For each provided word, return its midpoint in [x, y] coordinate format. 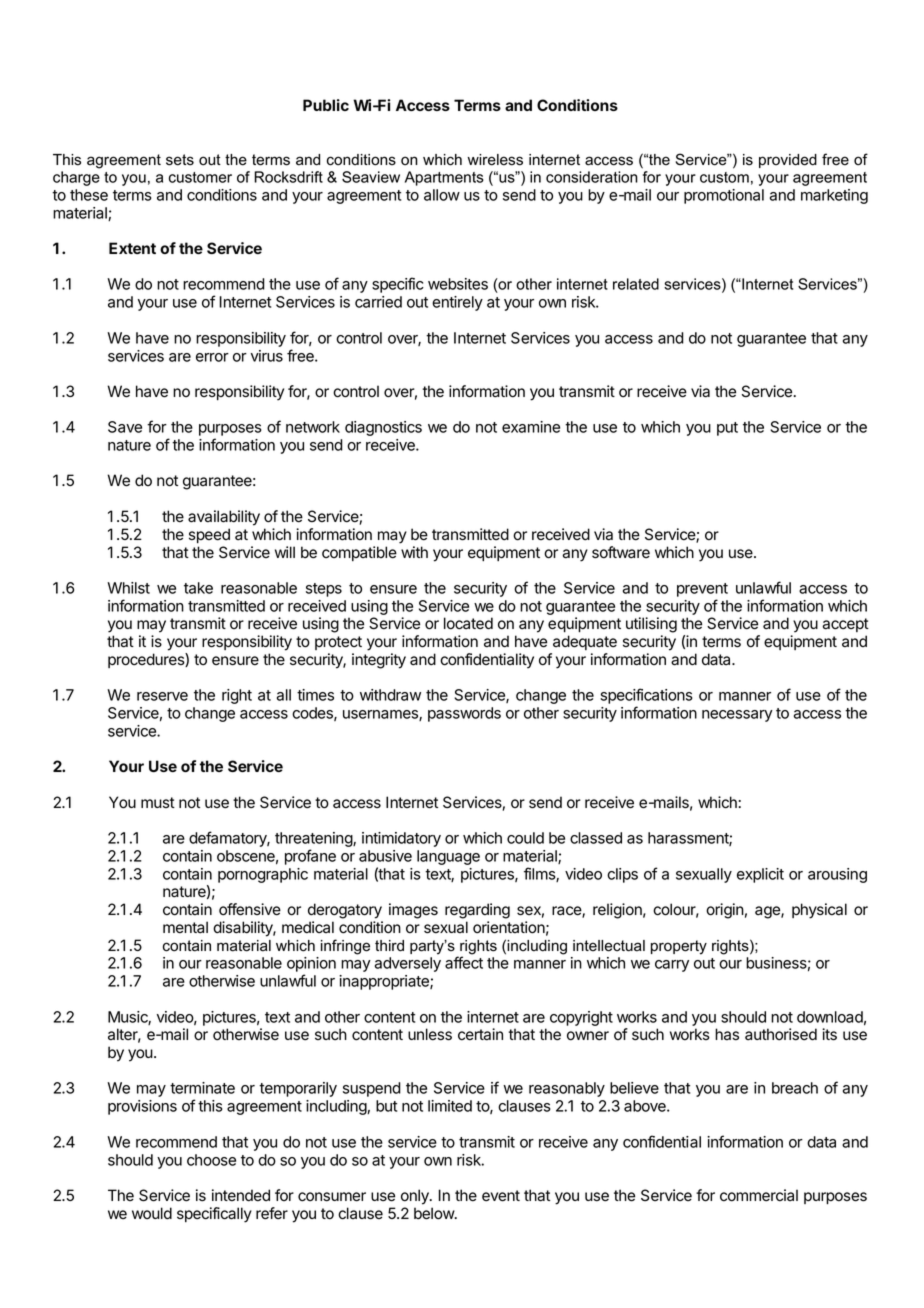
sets [180, 160]
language [448, 857]
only [416, 1197]
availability [224, 518]
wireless [495, 160]
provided [788, 161]
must [158, 802]
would [152, 1213]
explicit [760, 875]
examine [531, 427]
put [727, 429]
